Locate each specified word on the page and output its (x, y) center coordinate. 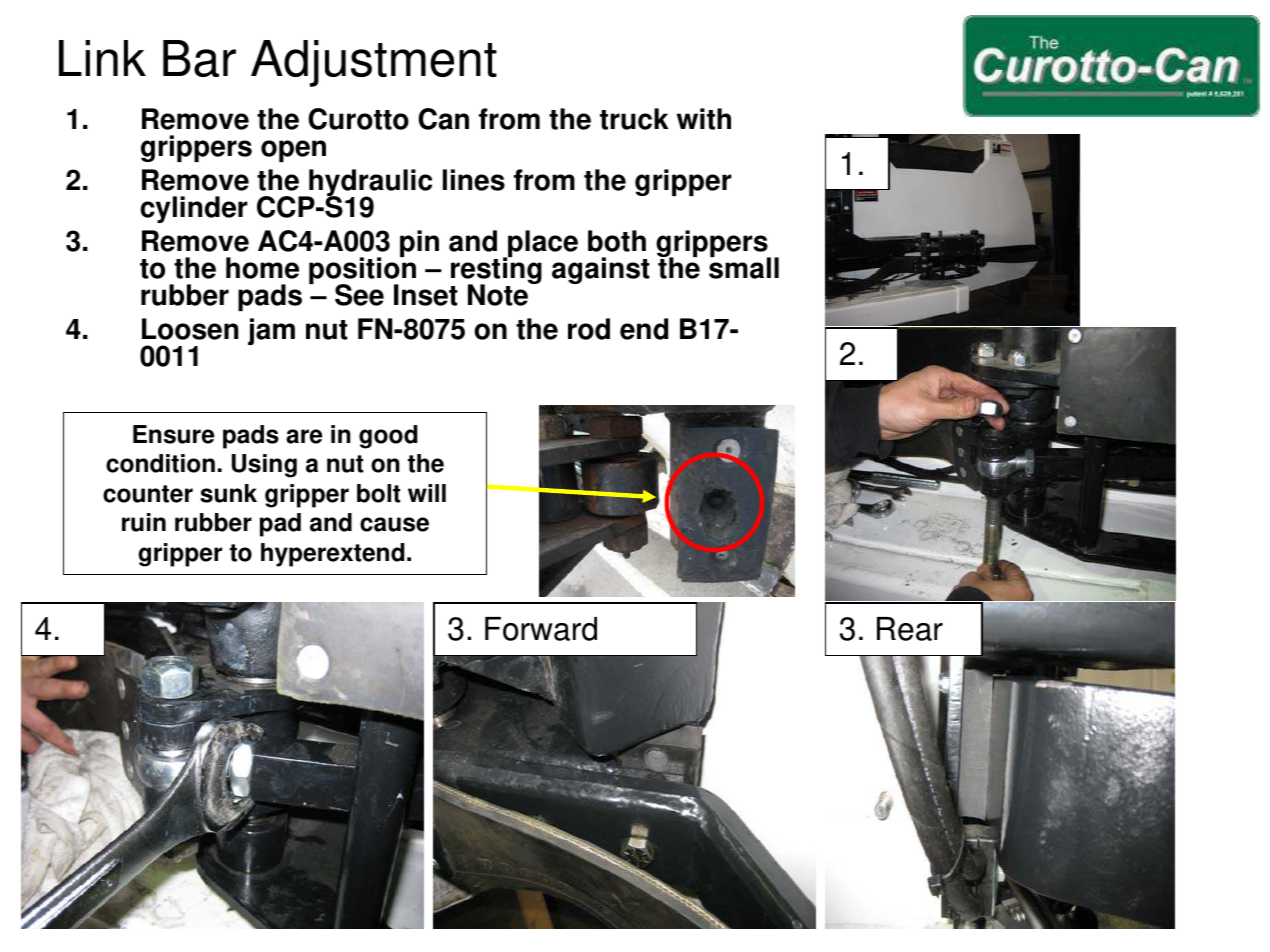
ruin (144, 522)
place (542, 245)
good (388, 437)
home (262, 268)
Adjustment (374, 63)
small (744, 267)
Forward (541, 629)
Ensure (173, 434)
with (704, 119)
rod (589, 329)
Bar (199, 58)
